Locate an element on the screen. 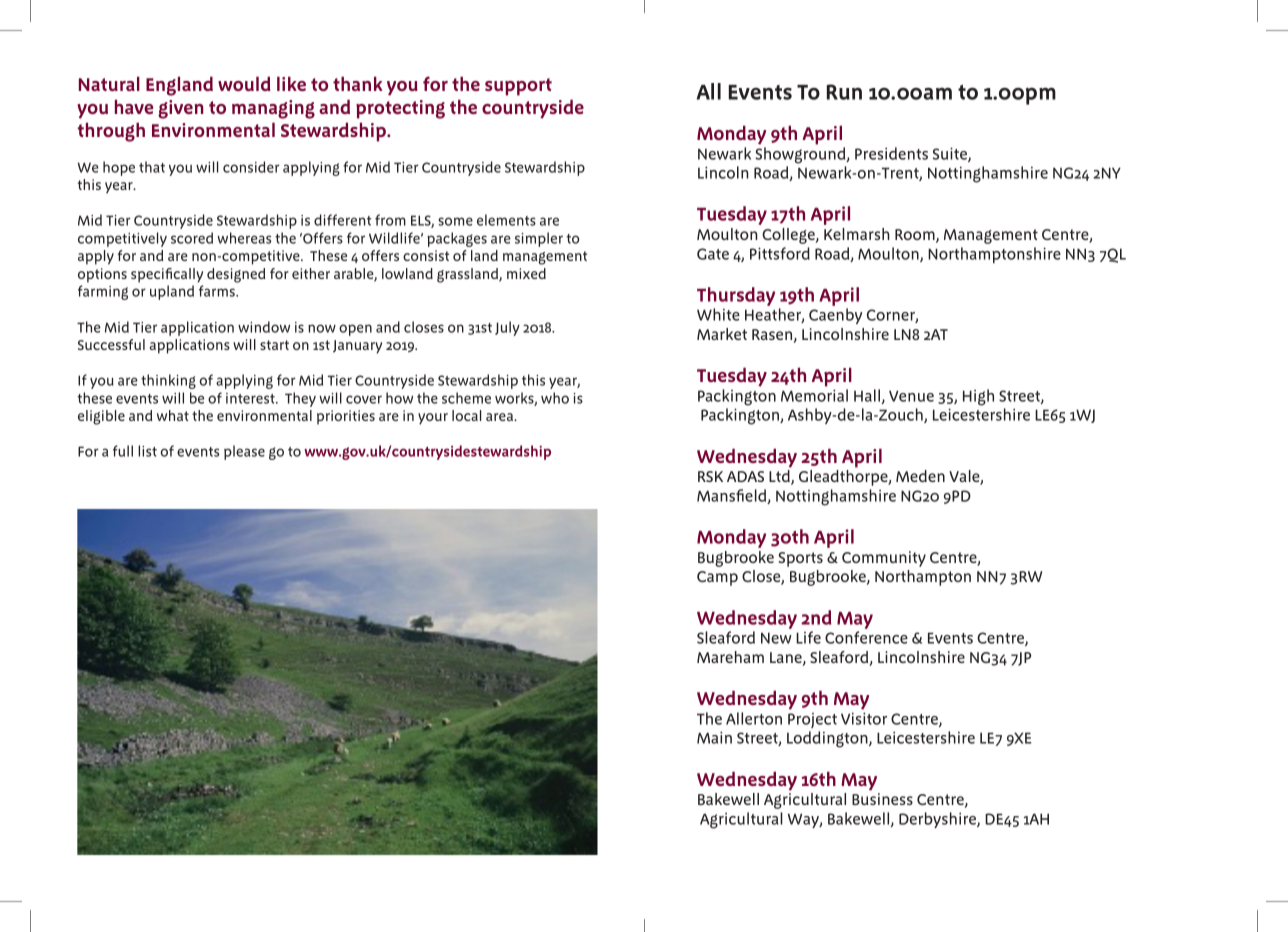 The width and height of the screenshot is (1288, 932). support is located at coordinates (518, 87).
